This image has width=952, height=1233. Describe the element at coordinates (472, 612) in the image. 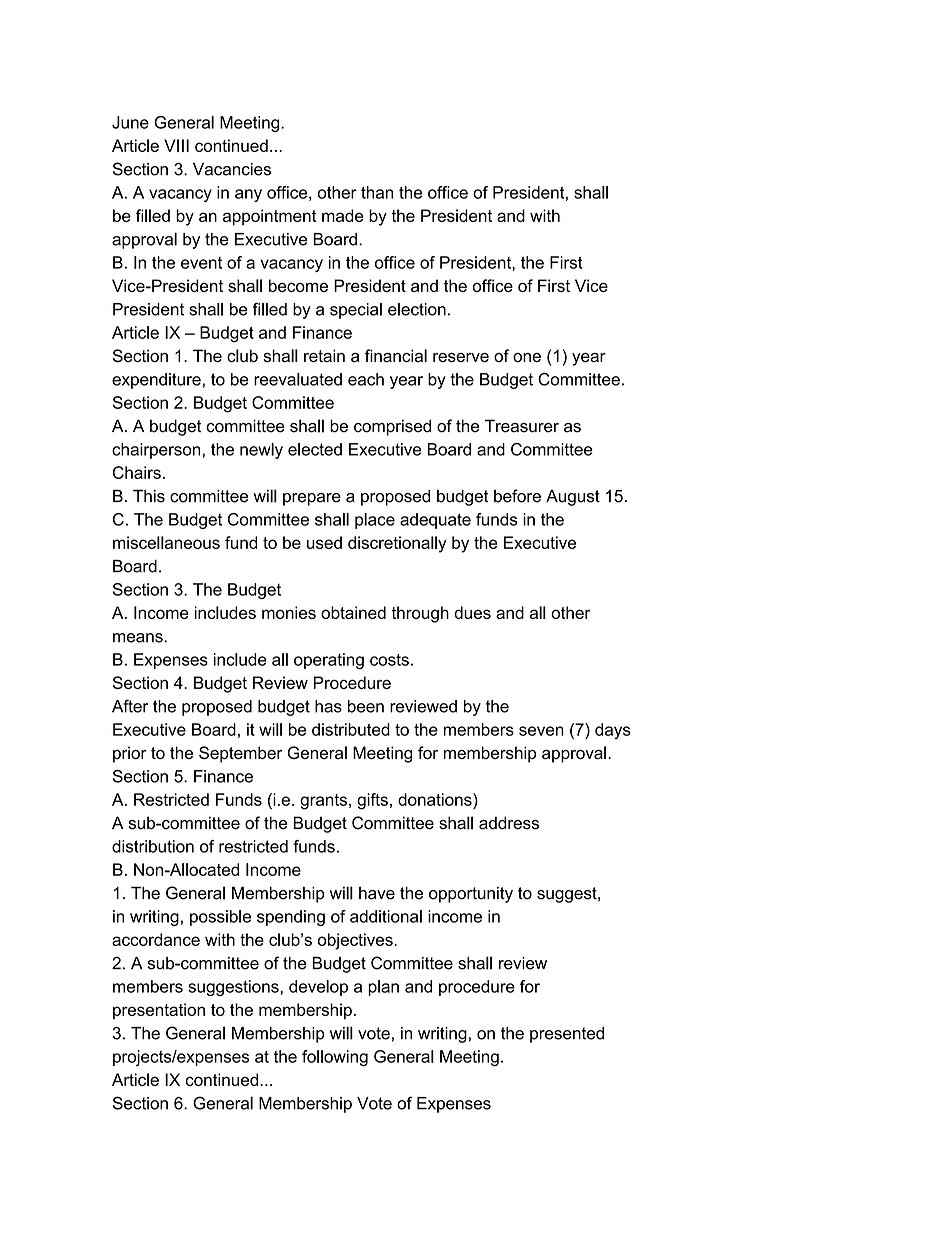

I see `dues` at that location.
